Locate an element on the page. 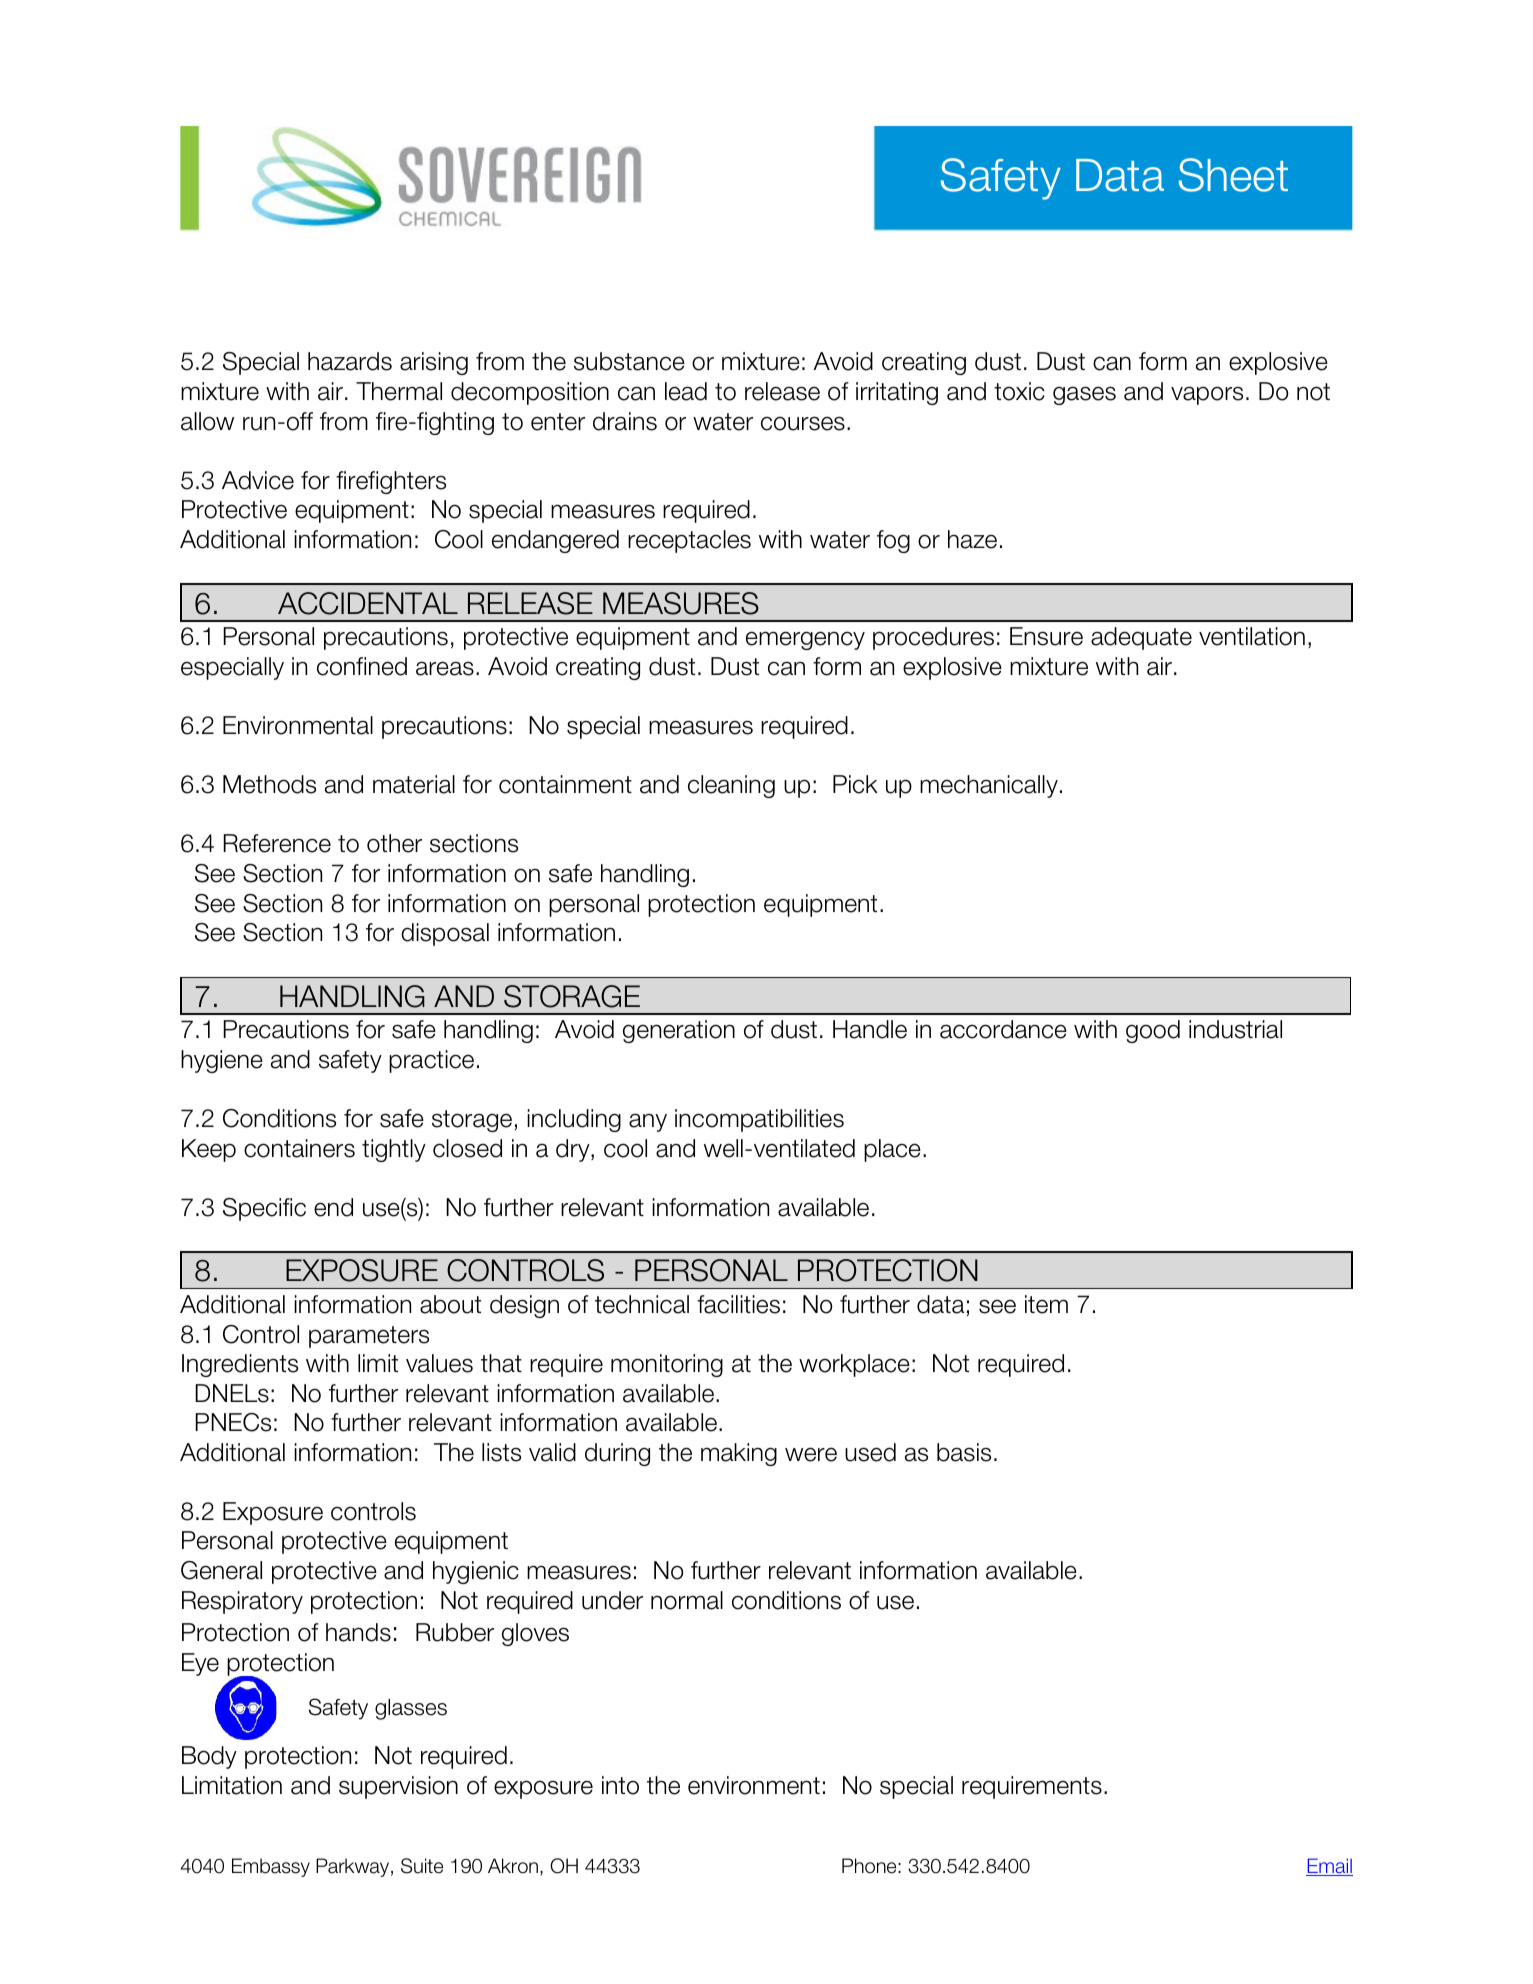  substance is located at coordinates (629, 361).
